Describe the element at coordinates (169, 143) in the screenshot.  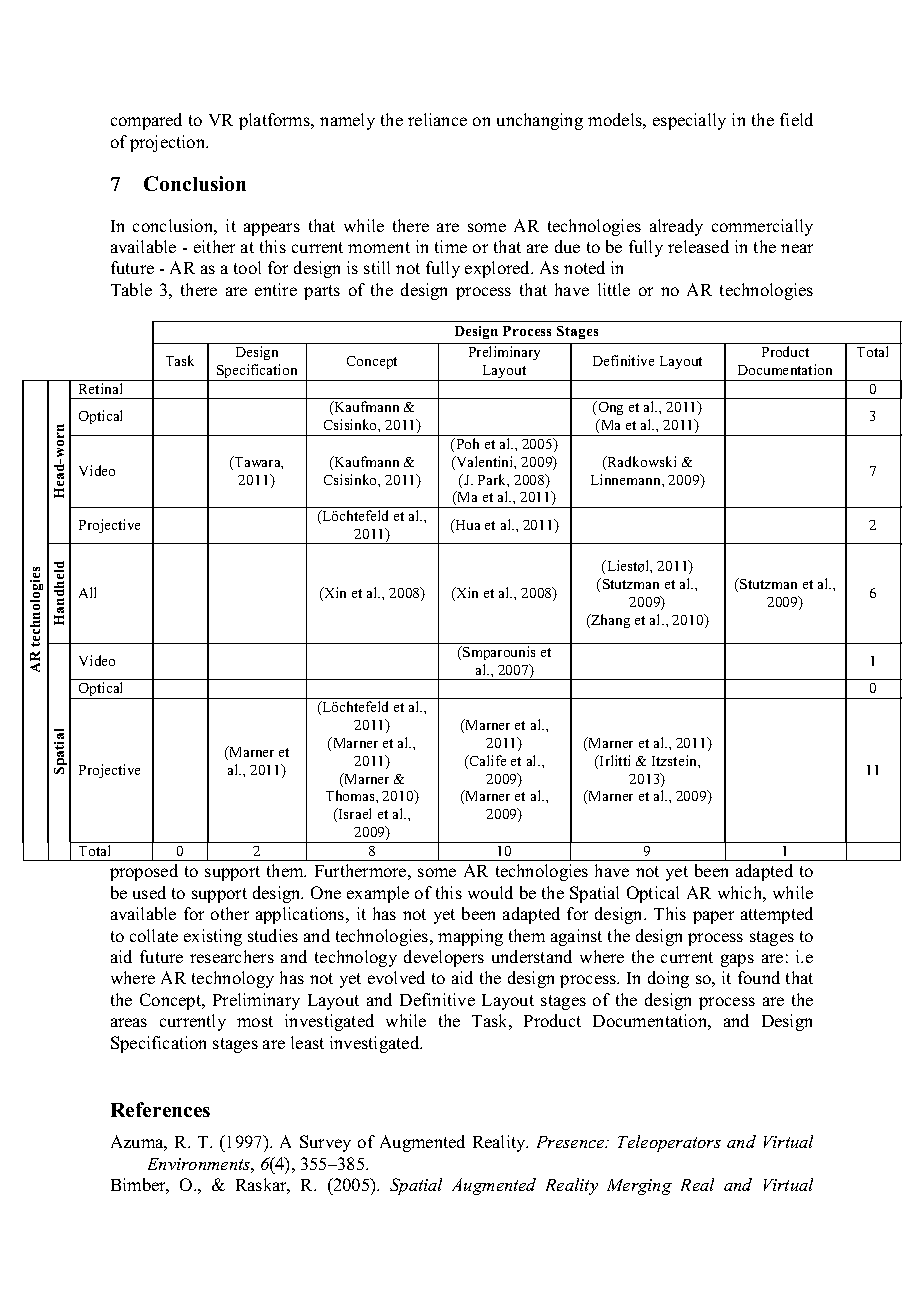
I see `projection` at that location.
